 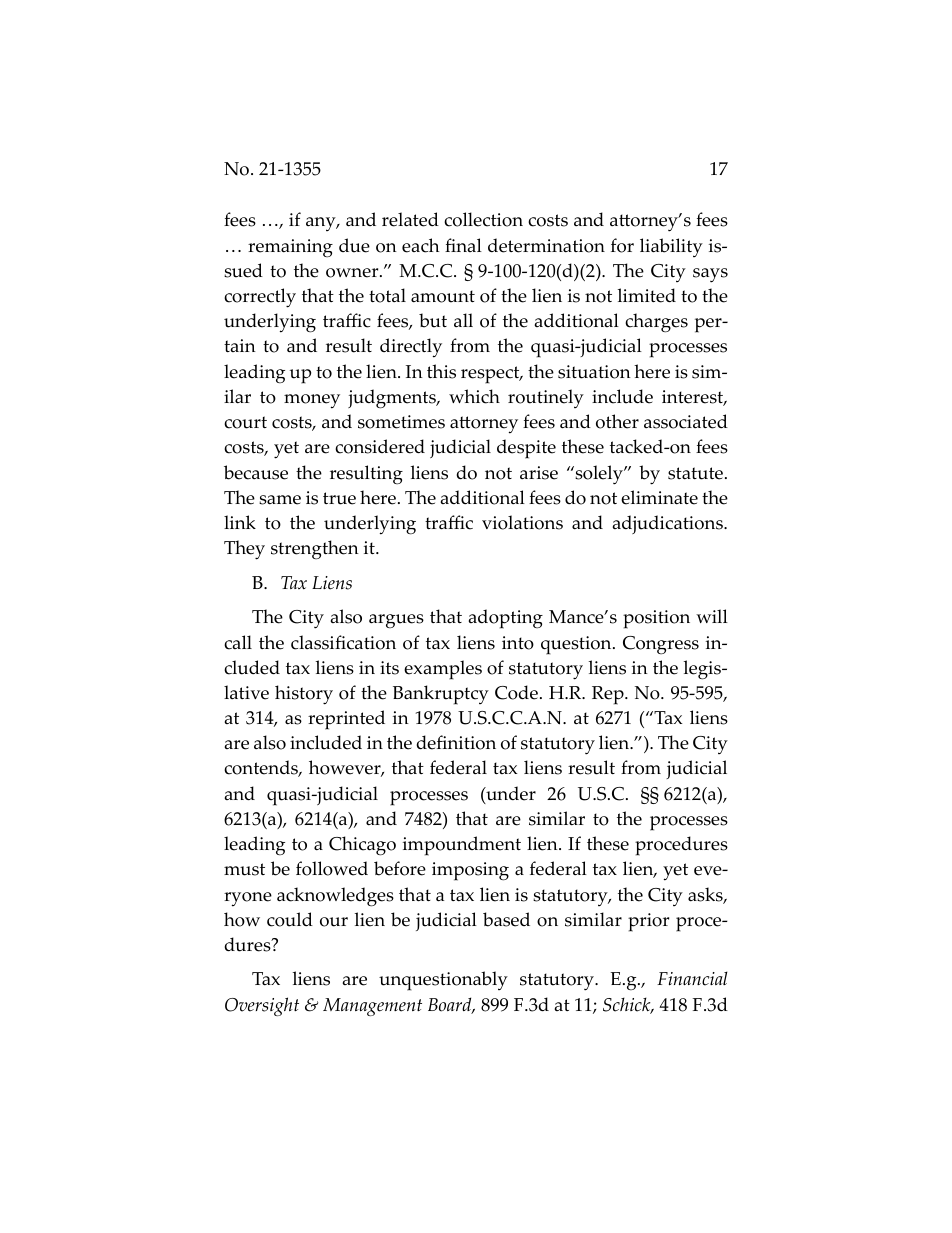 What do you see at coordinates (290, 248) in the image?
I see `remaining` at bounding box center [290, 248].
